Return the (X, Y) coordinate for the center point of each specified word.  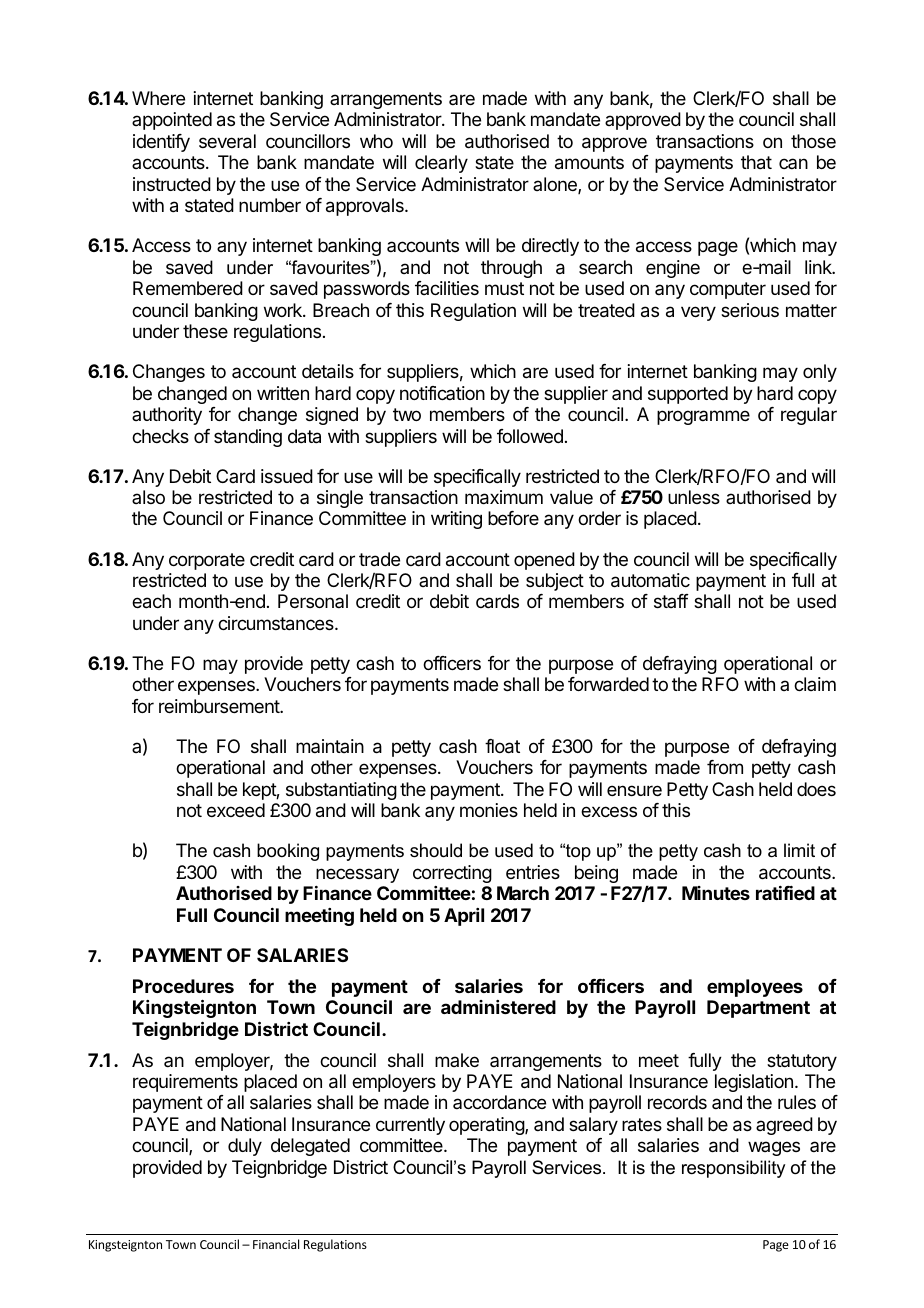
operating (487, 1126)
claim (815, 684)
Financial (276, 1244)
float (502, 746)
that (756, 162)
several (227, 141)
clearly (441, 164)
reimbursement (220, 706)
